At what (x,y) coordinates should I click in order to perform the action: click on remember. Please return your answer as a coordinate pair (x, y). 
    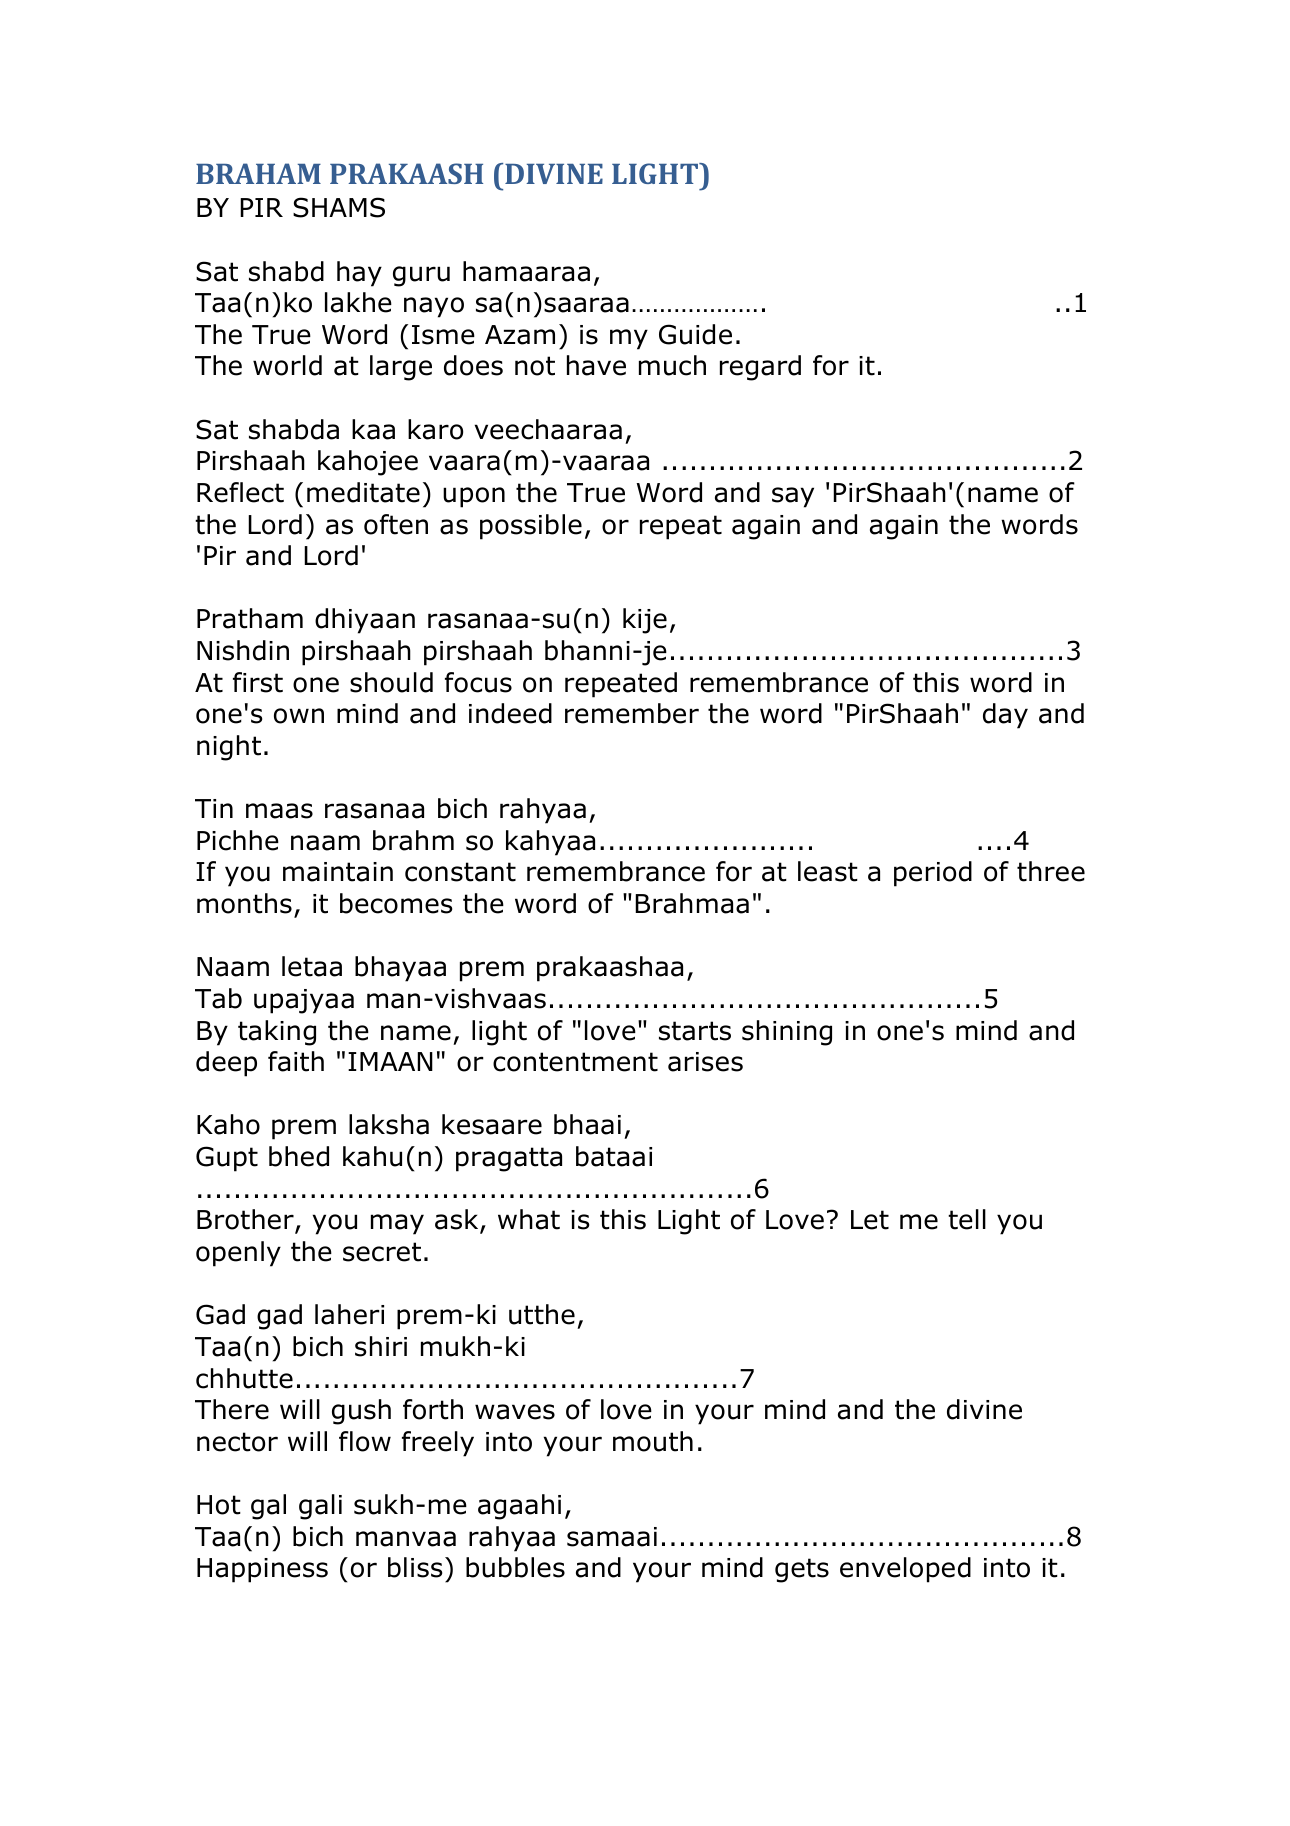
    Looking at the image, I should click on (632, 713).
